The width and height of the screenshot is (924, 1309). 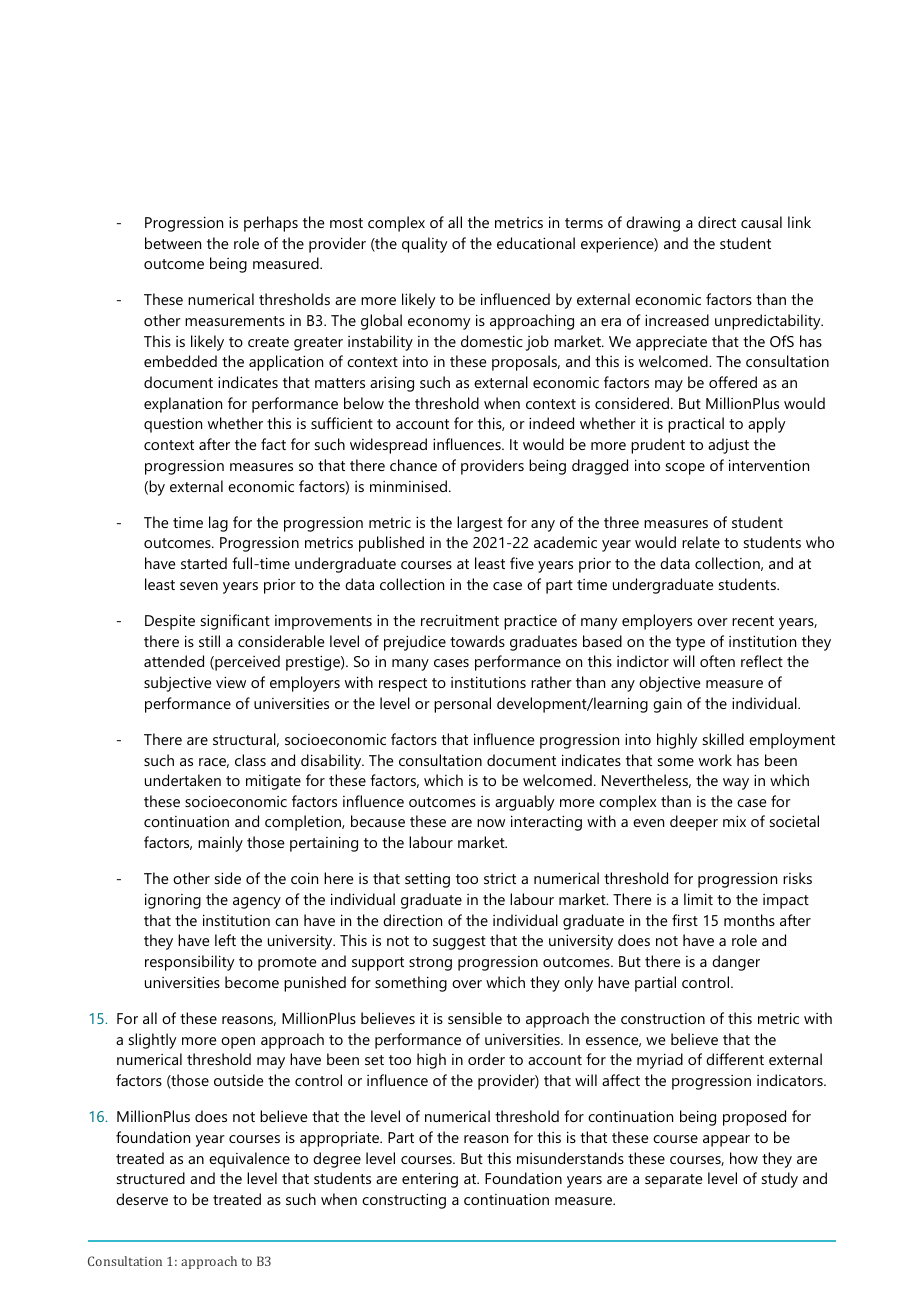 I want to click on relate, so click(x=701, y=542).
